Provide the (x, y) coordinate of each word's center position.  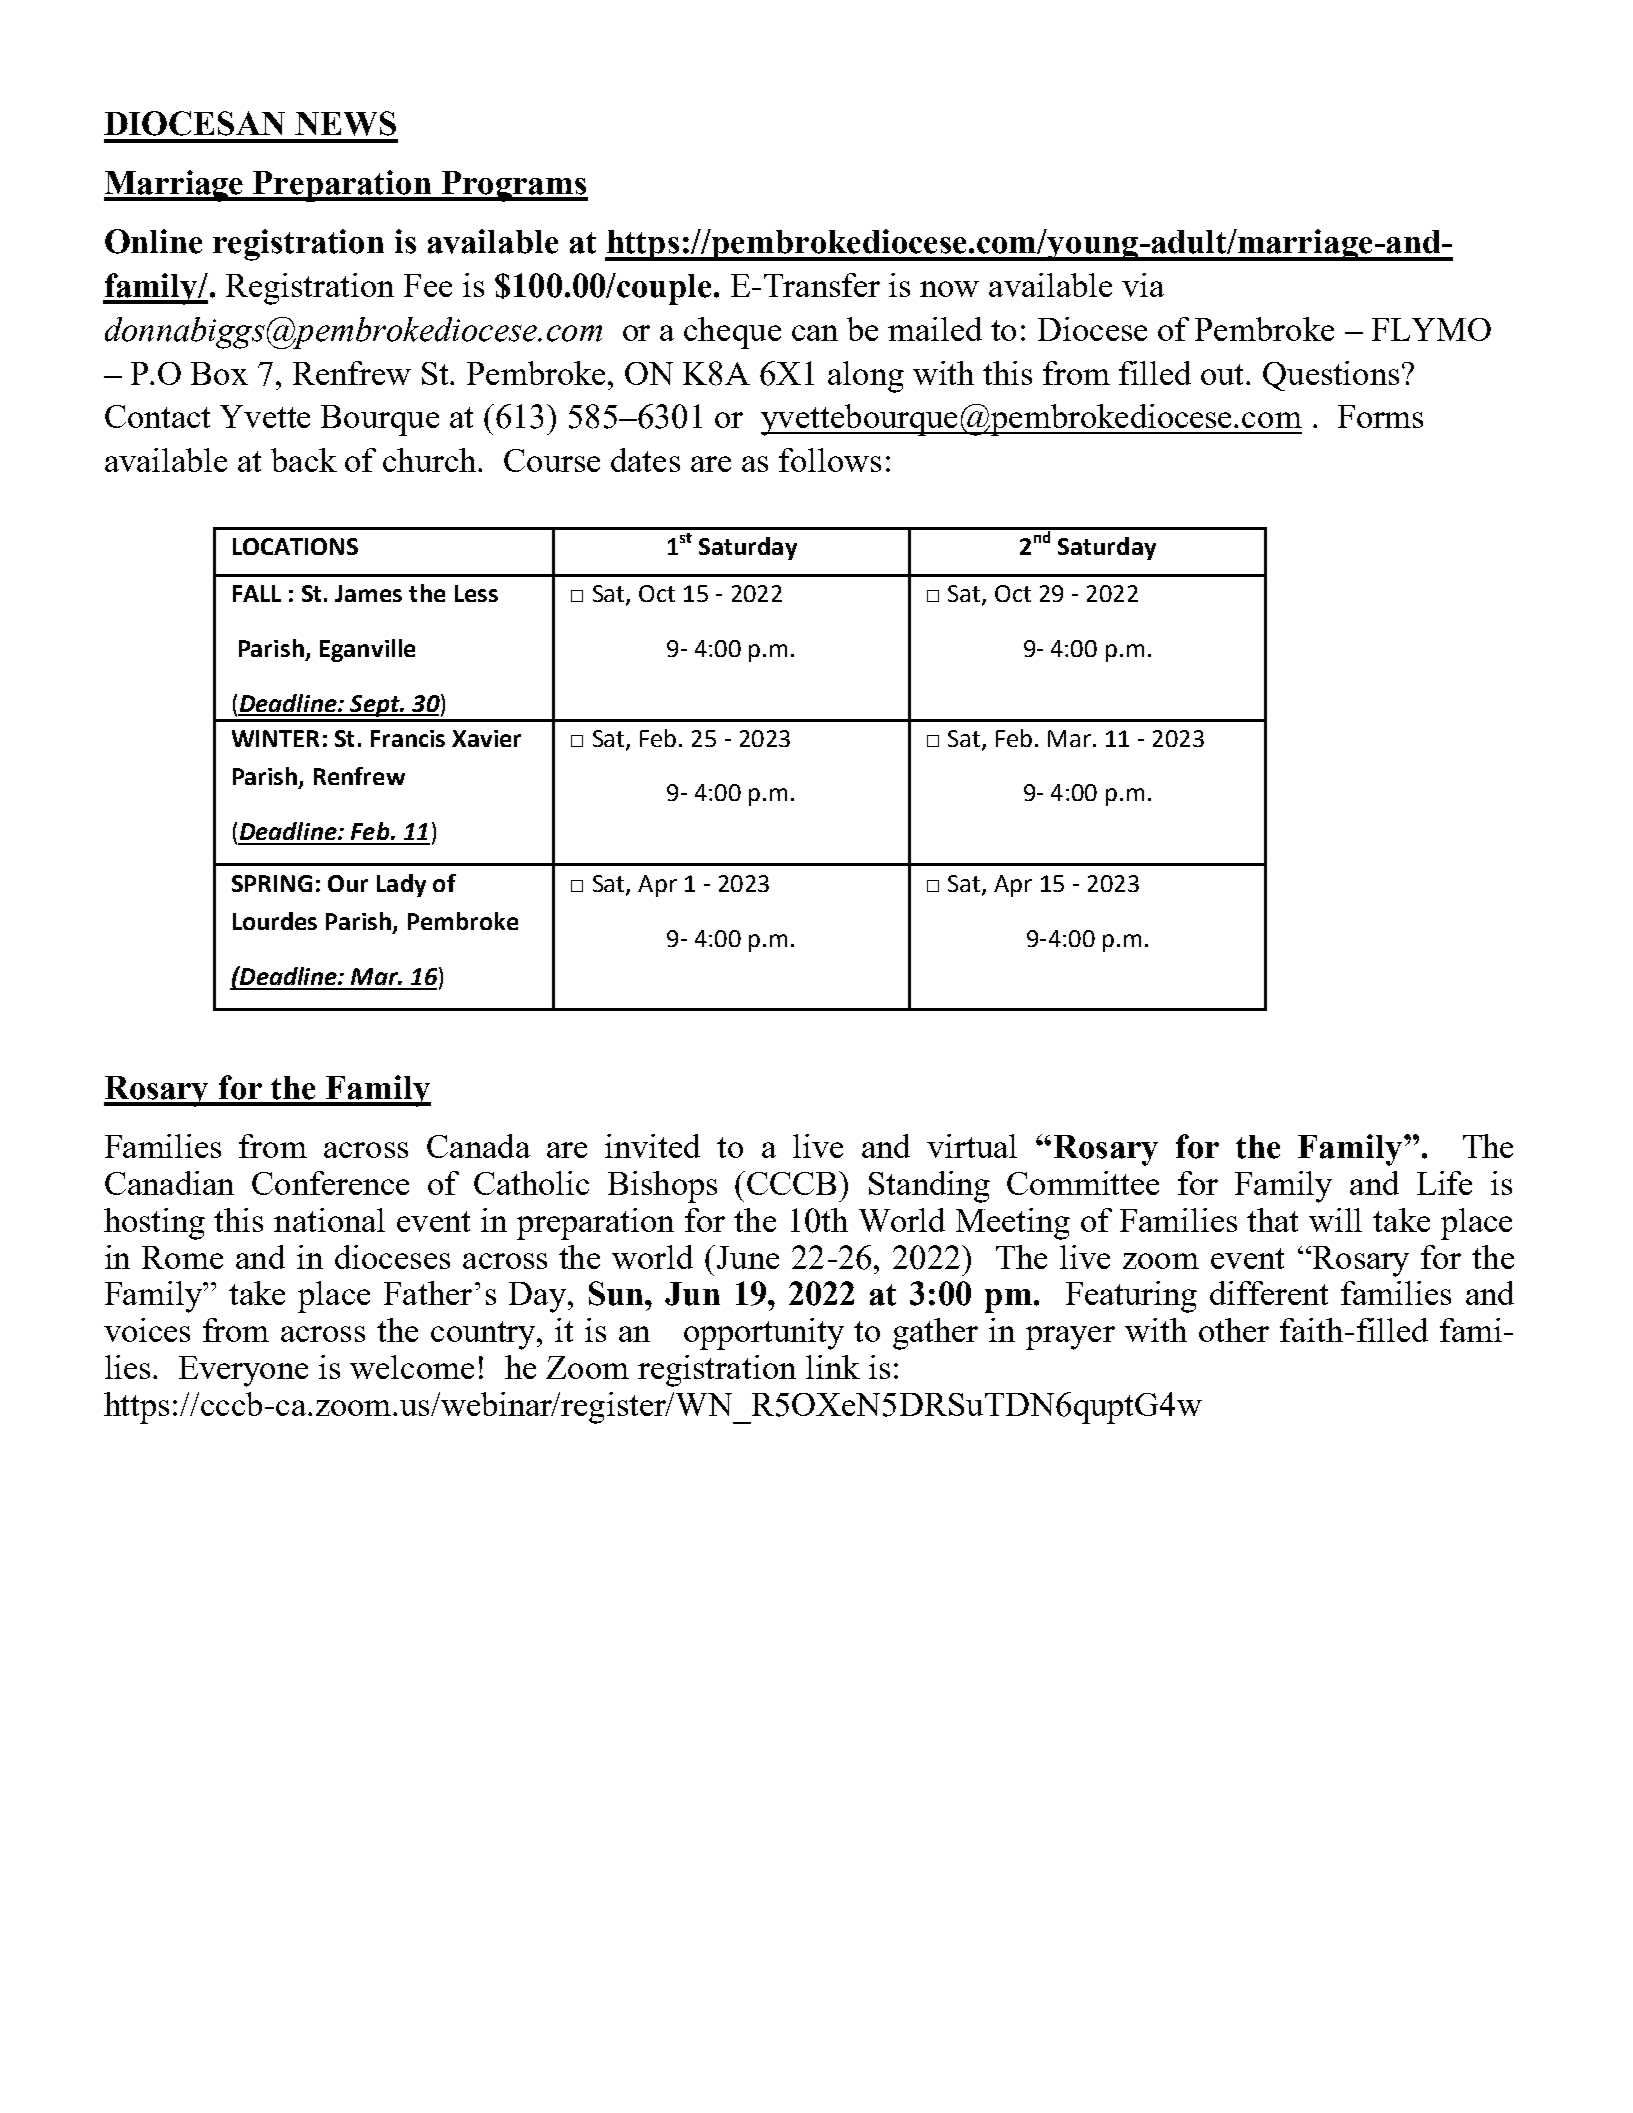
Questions (1331, 376)
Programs (513, 186)
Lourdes (275, 921)
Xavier (486, 738)
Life (1444, 1183)
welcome (412, 1367)
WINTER (275, 738)
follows (830, 460)
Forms (1380, 416)
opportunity (764, 1334)
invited (652, 1146)
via (1143, 285)
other (1234, 1330)
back (304, 460)
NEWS (345, 123)
